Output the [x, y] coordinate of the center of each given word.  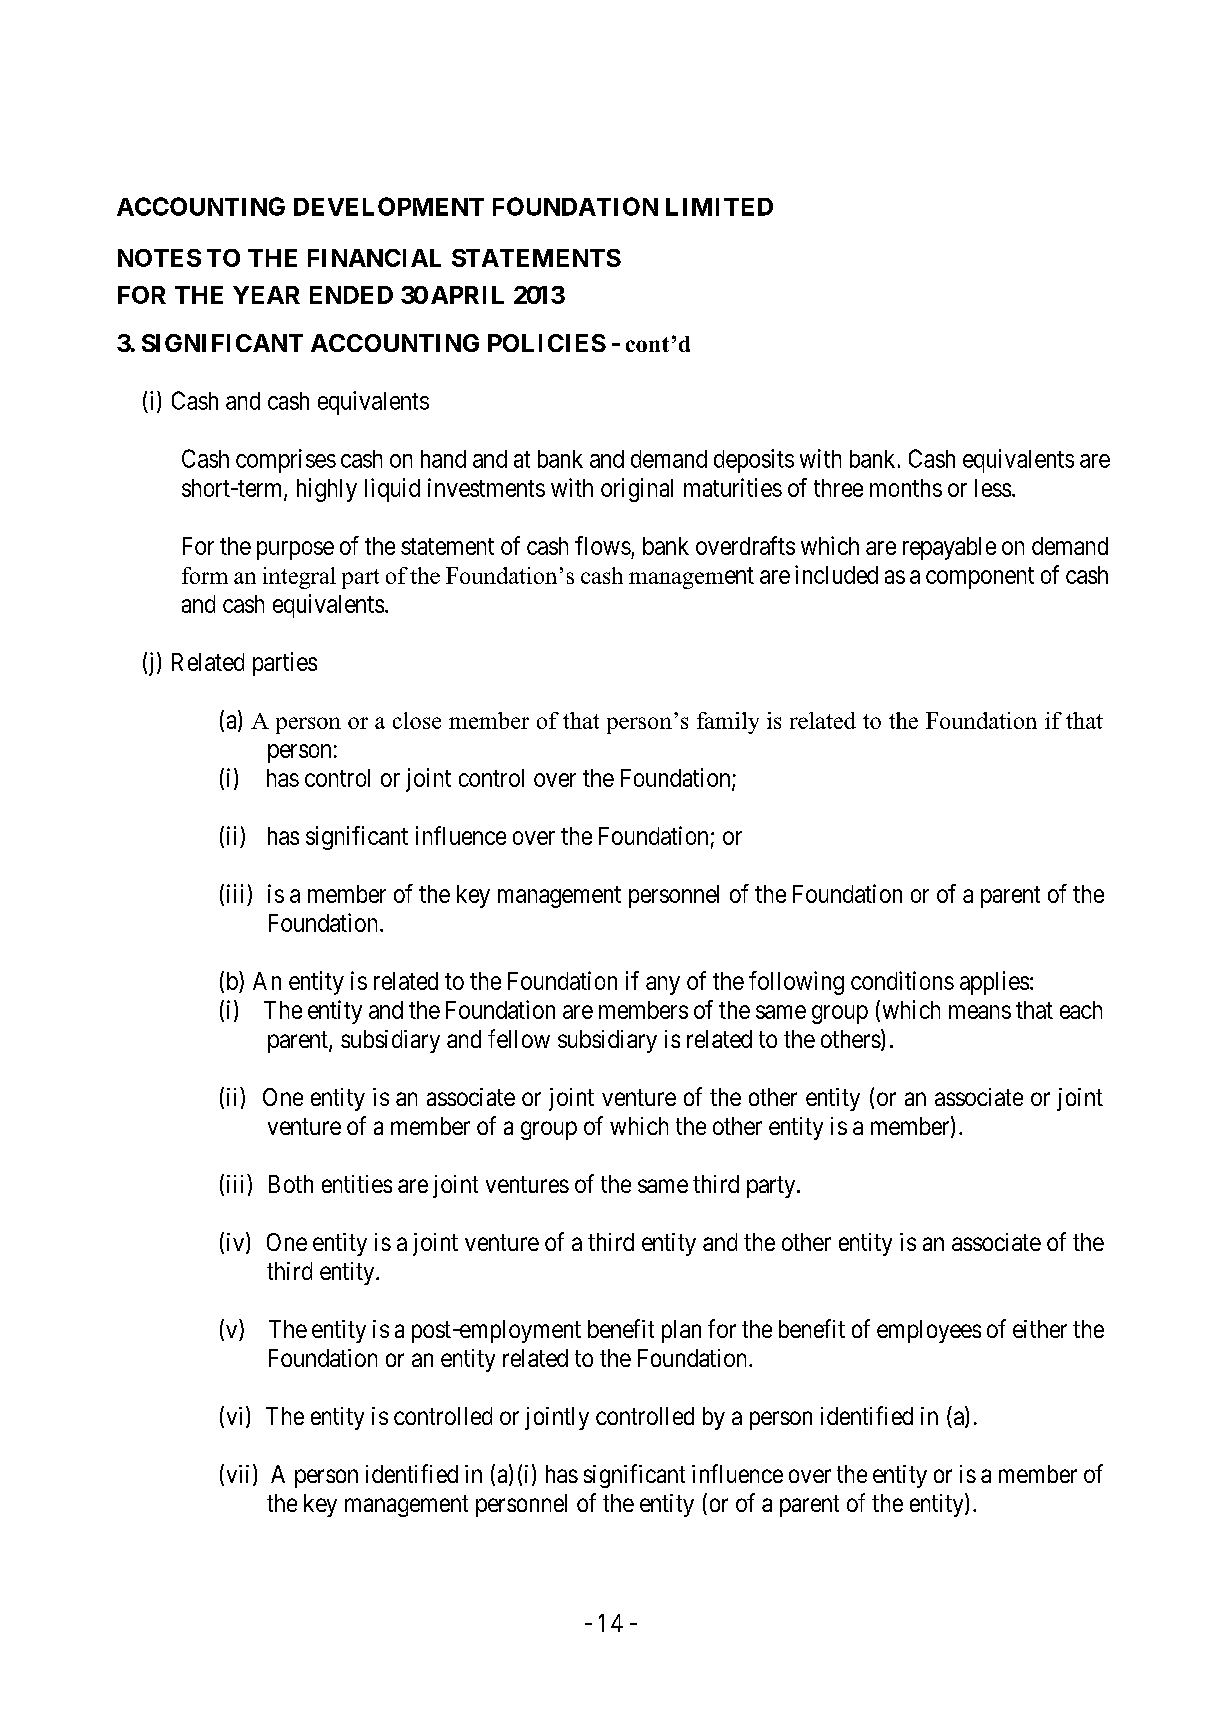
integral [299, 578]
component [980, 578]
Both [291, 1184]
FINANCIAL [374, 258]
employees [929, 1331]
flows [603, 545]
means [980, 1012]
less [993, 488]
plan [681, 1331]
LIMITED [719, 207]
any [663, 985]
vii [238, 1474]
